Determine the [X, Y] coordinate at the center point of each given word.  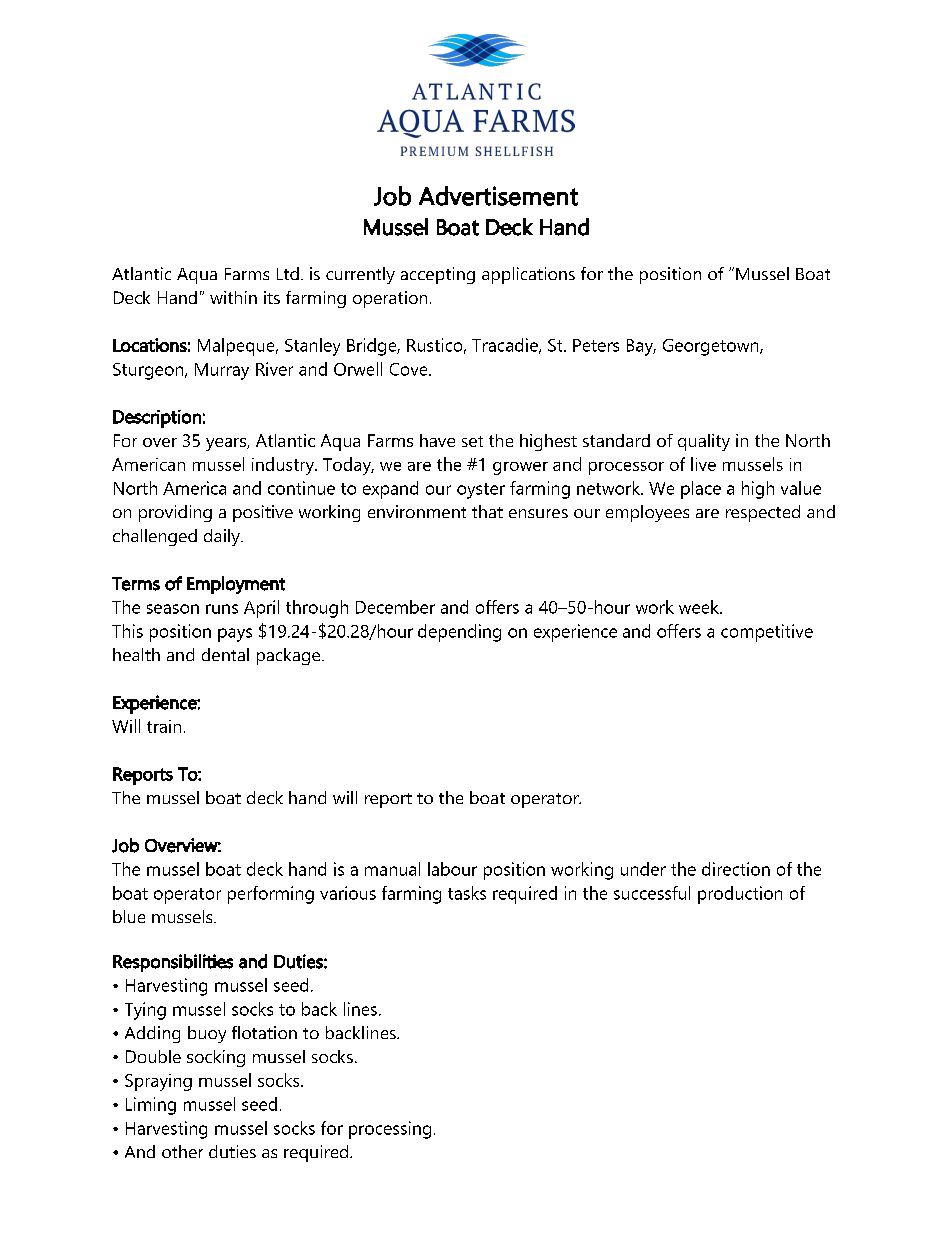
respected [763, 513]
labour [452, 869]
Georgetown [712, 347]
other [182, 1151]
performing [271, 895]
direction [736, 869]
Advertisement [498, 196]
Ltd [288, 273]
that [487, 511]
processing [390, 1130]
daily [223, 537]
